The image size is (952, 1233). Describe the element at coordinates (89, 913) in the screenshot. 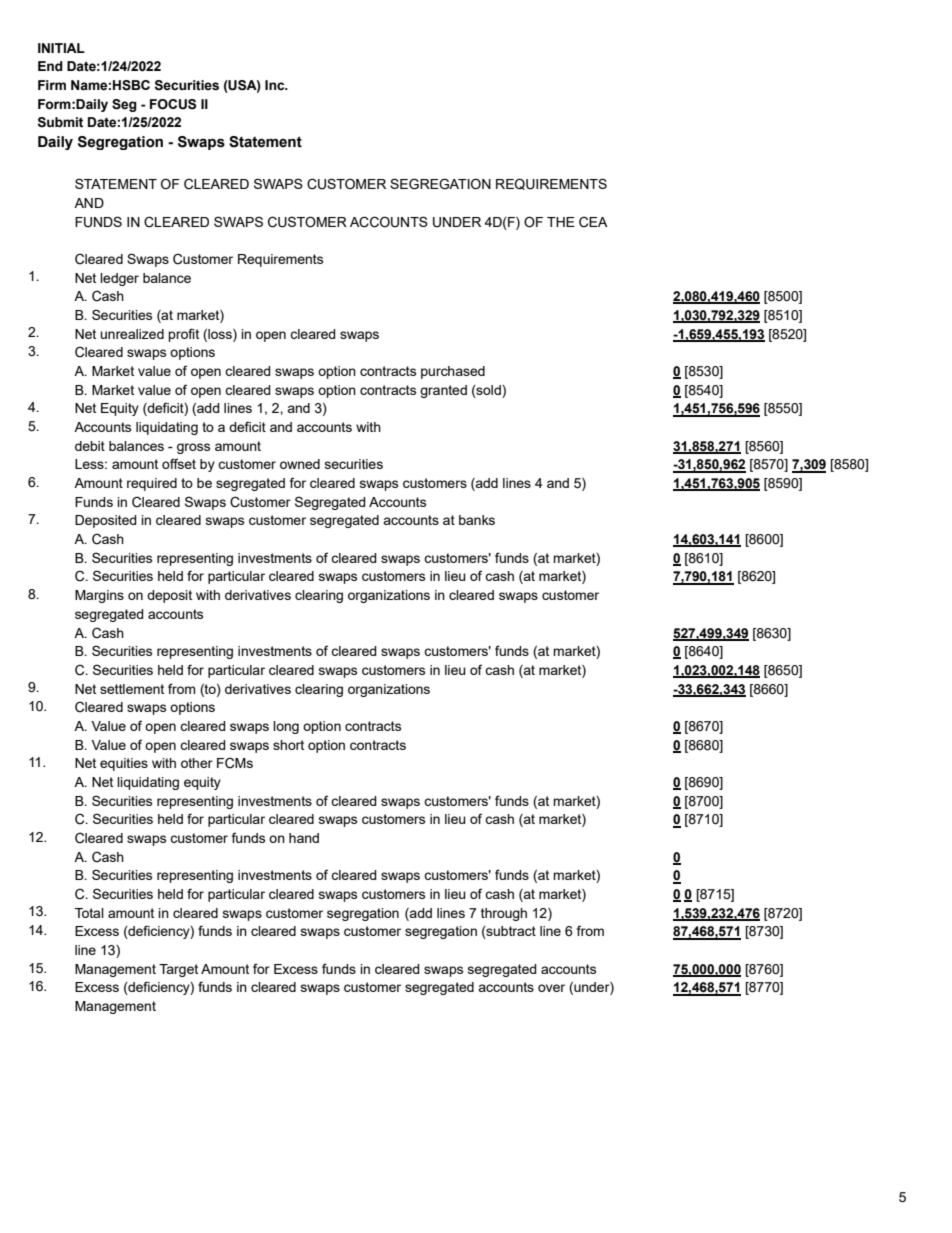

I see `Total` at that location.
